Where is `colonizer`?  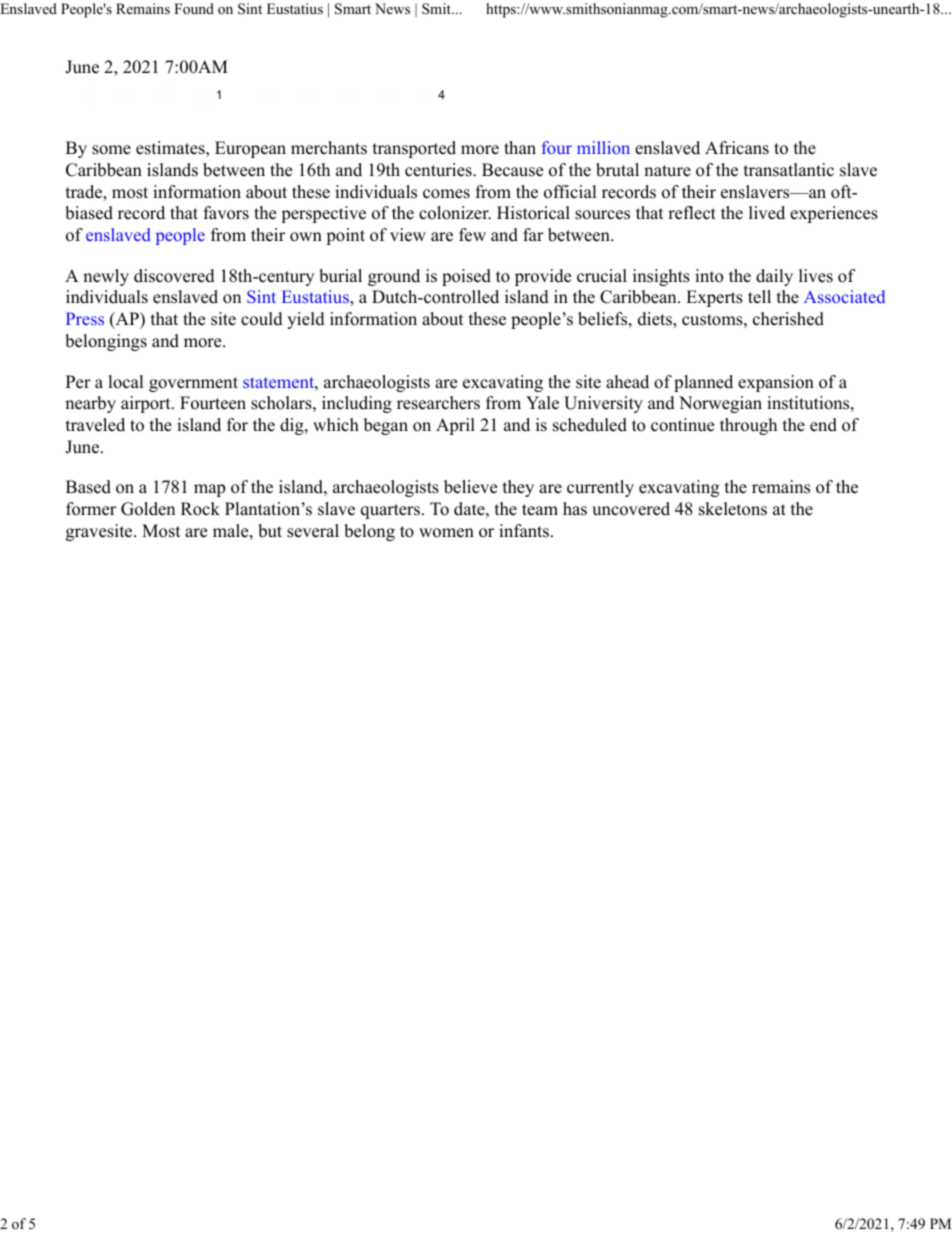
colonizer is located at coordinates (455, 213).
